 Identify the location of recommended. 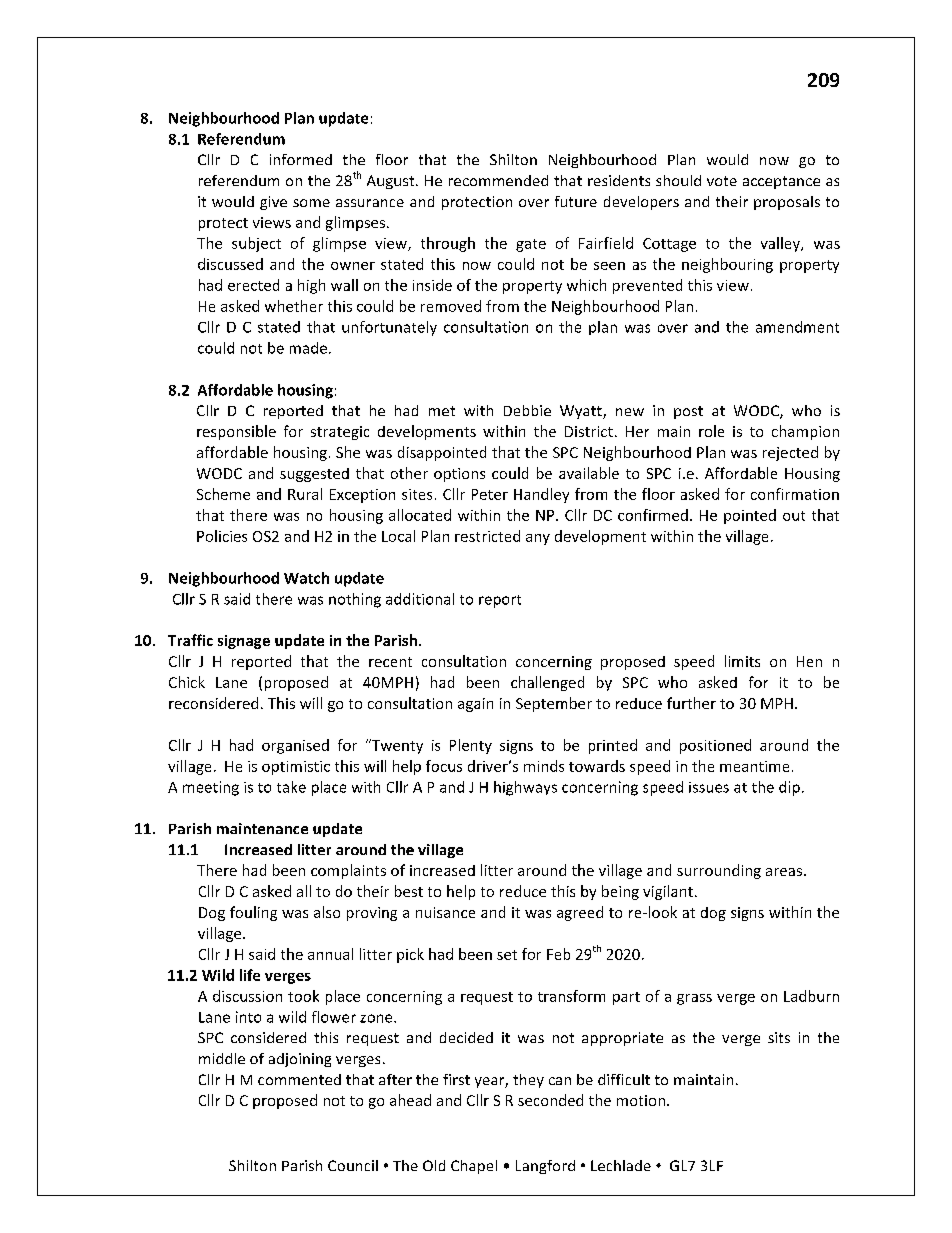
(498, 180).
